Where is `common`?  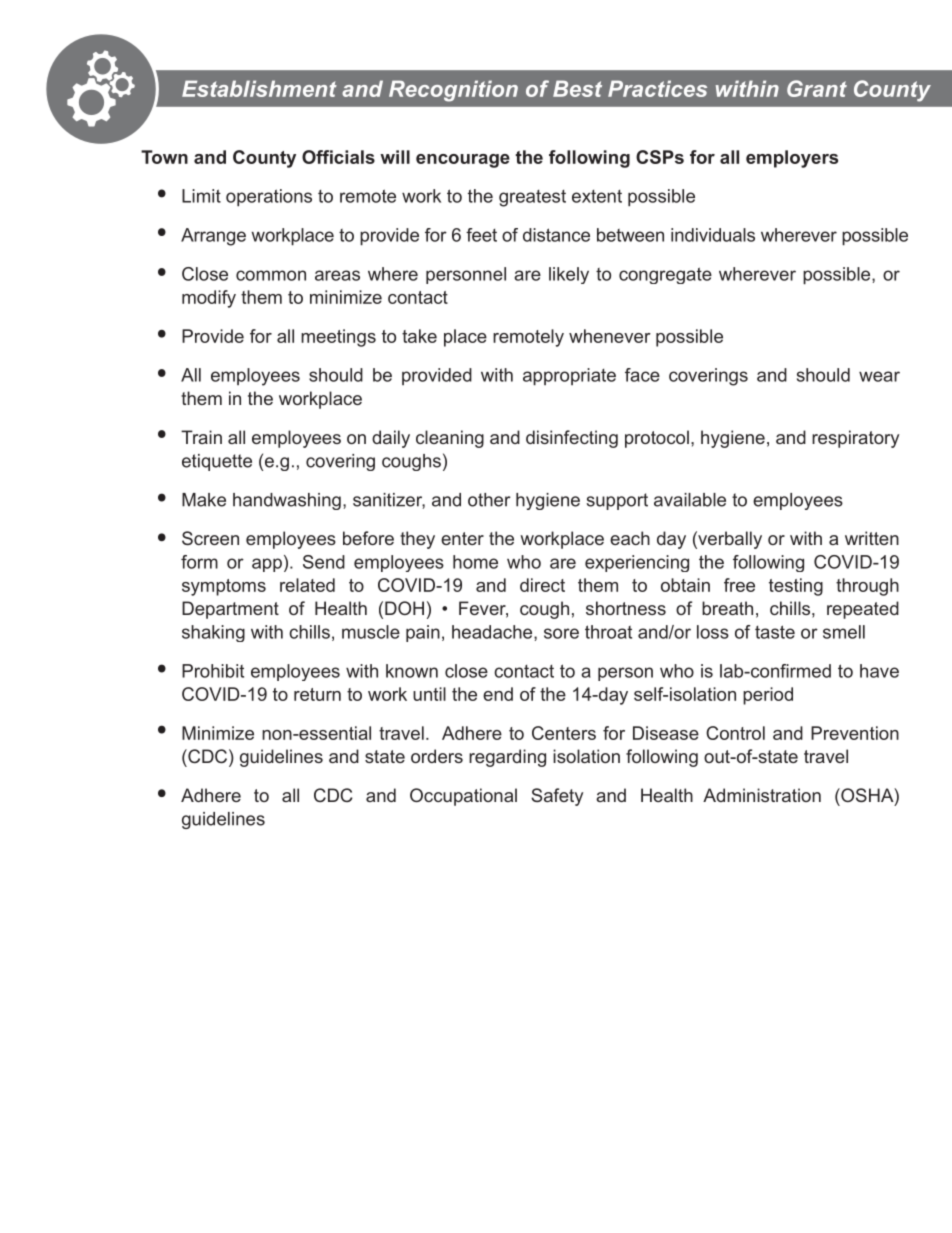 common is located at coordinates (271, 275).
